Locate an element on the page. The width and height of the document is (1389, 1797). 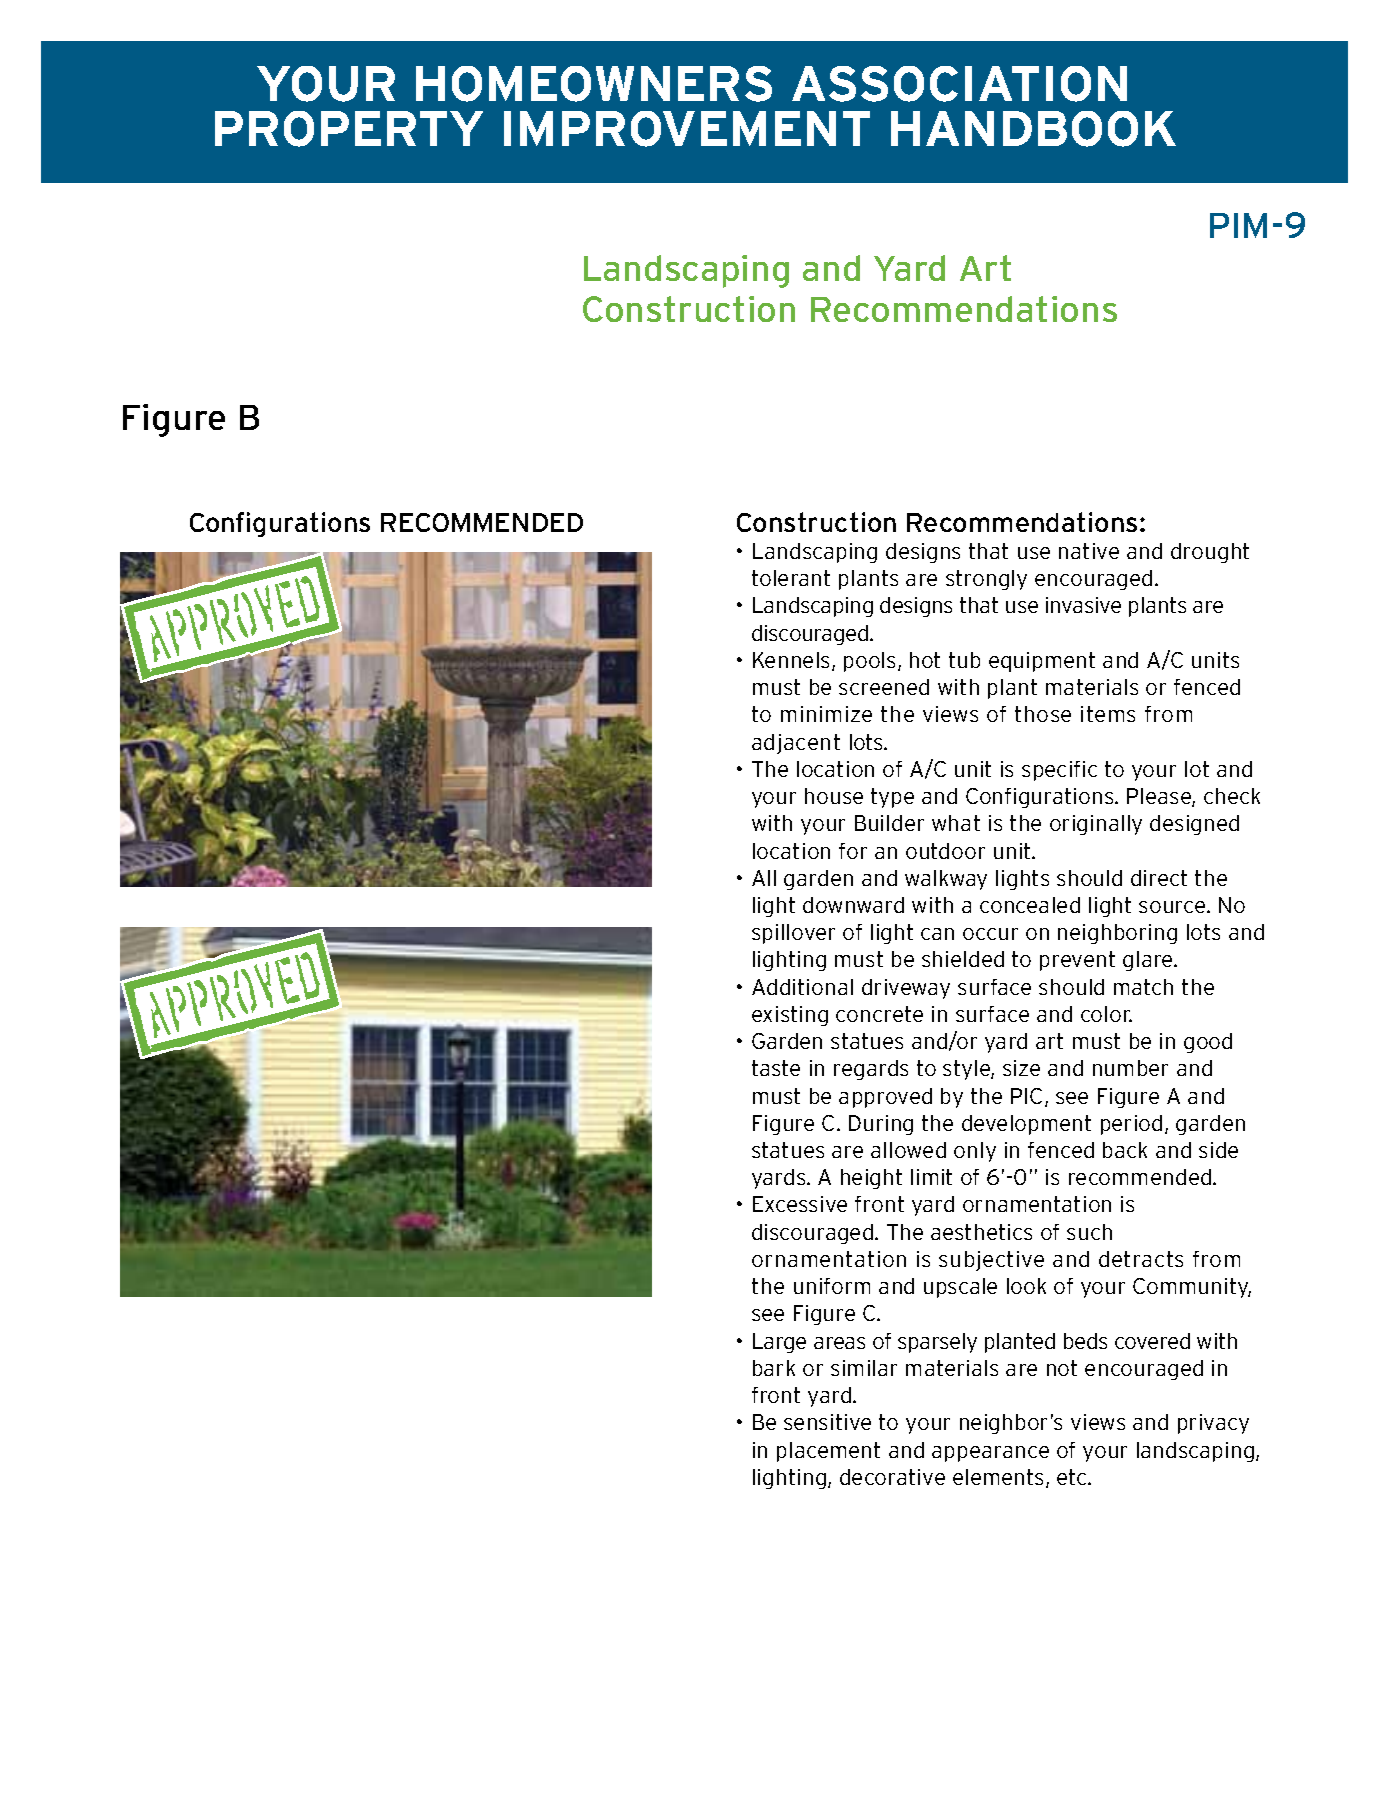
adjacent is located at coordinates (796, 744).
